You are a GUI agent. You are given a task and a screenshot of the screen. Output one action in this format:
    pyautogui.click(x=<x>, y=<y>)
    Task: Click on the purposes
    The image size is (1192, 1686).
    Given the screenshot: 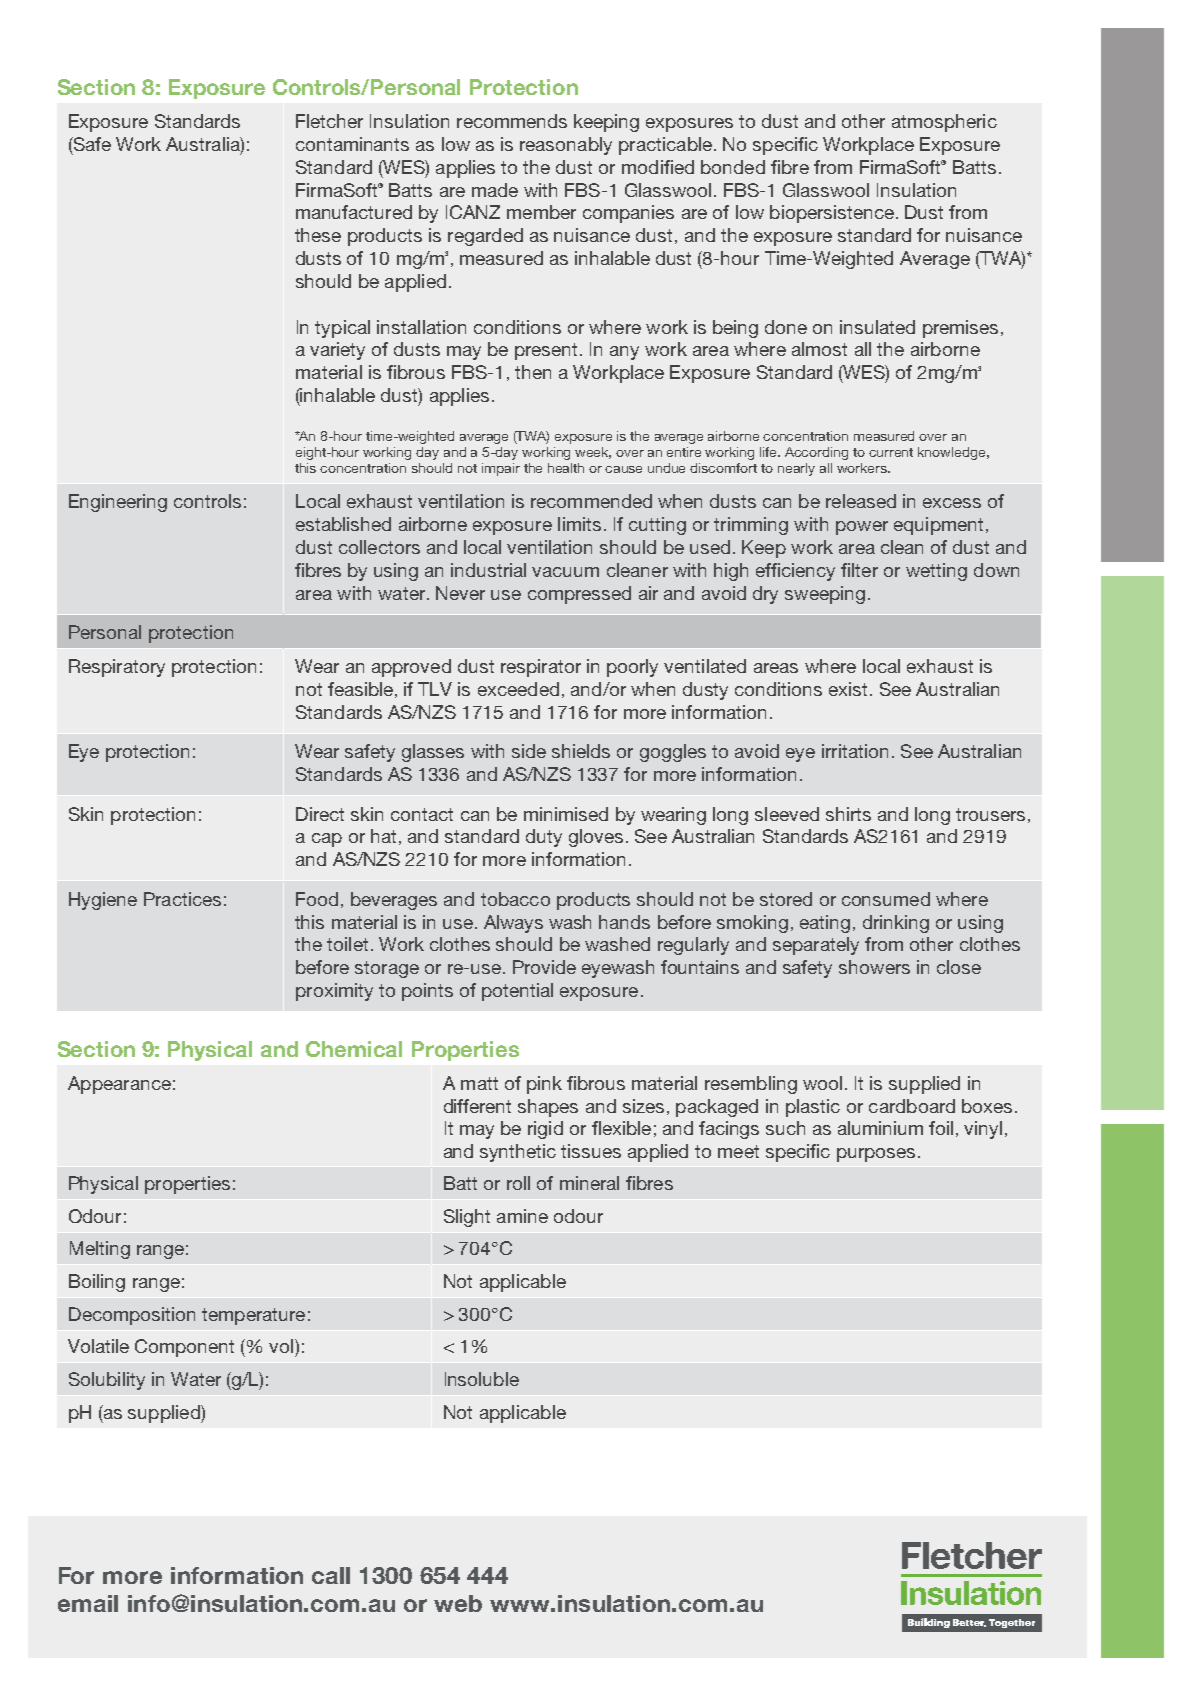 What is the action you would take?
    pyautogui.click(x=876, y=1155)
